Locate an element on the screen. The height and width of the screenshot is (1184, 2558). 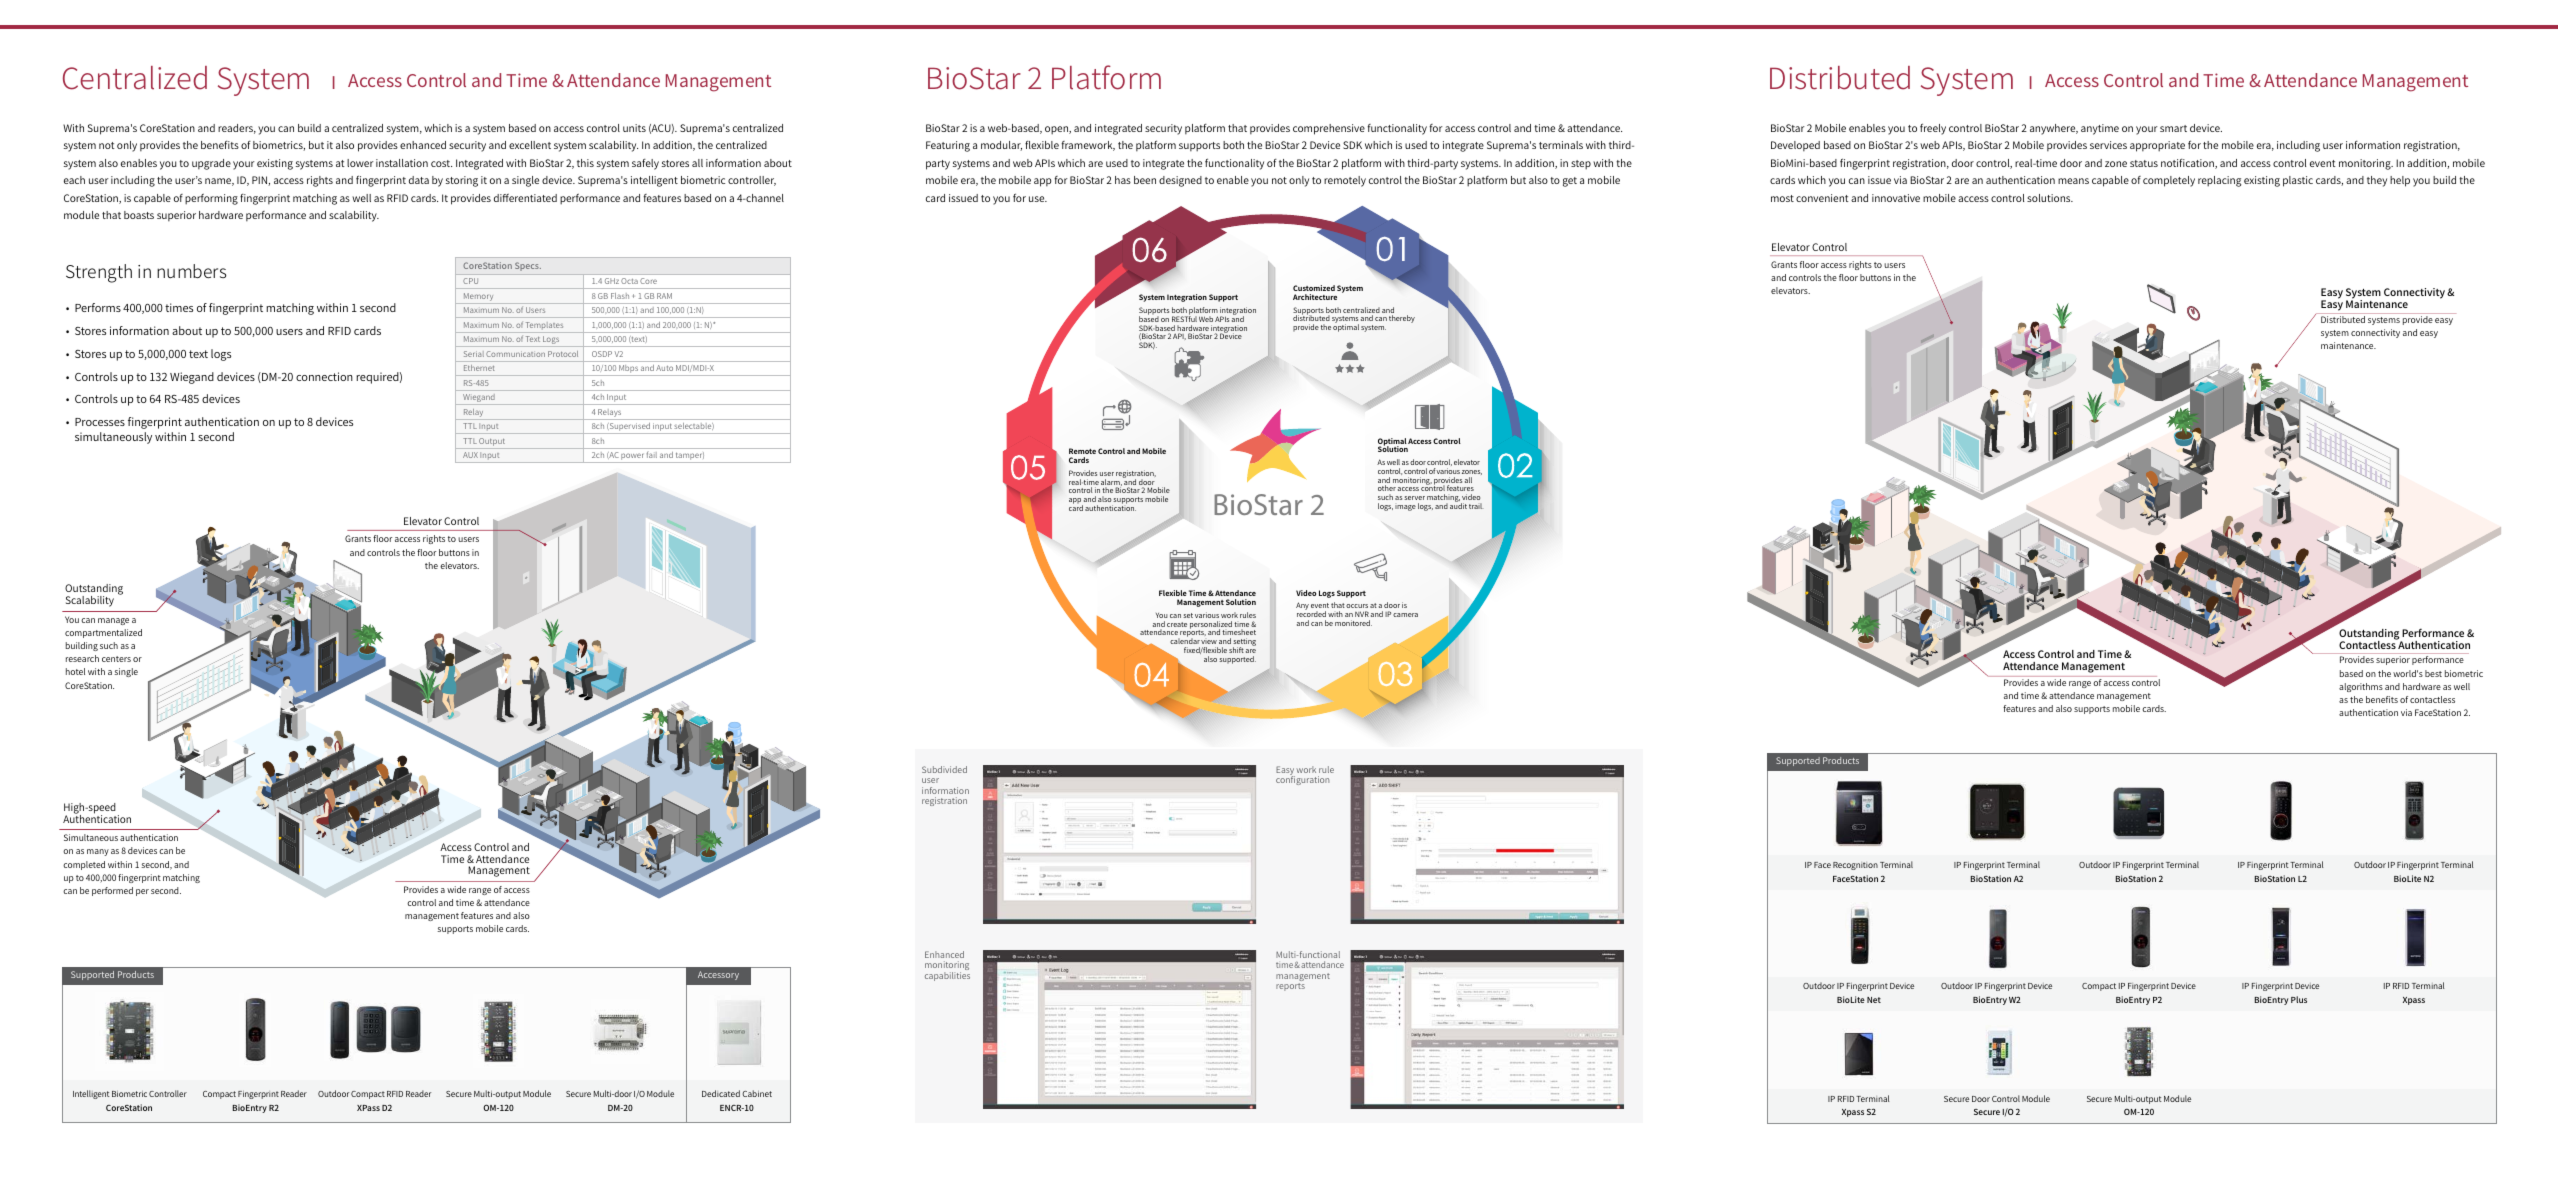
Dedicated is located at coordinates (721, 1093).
